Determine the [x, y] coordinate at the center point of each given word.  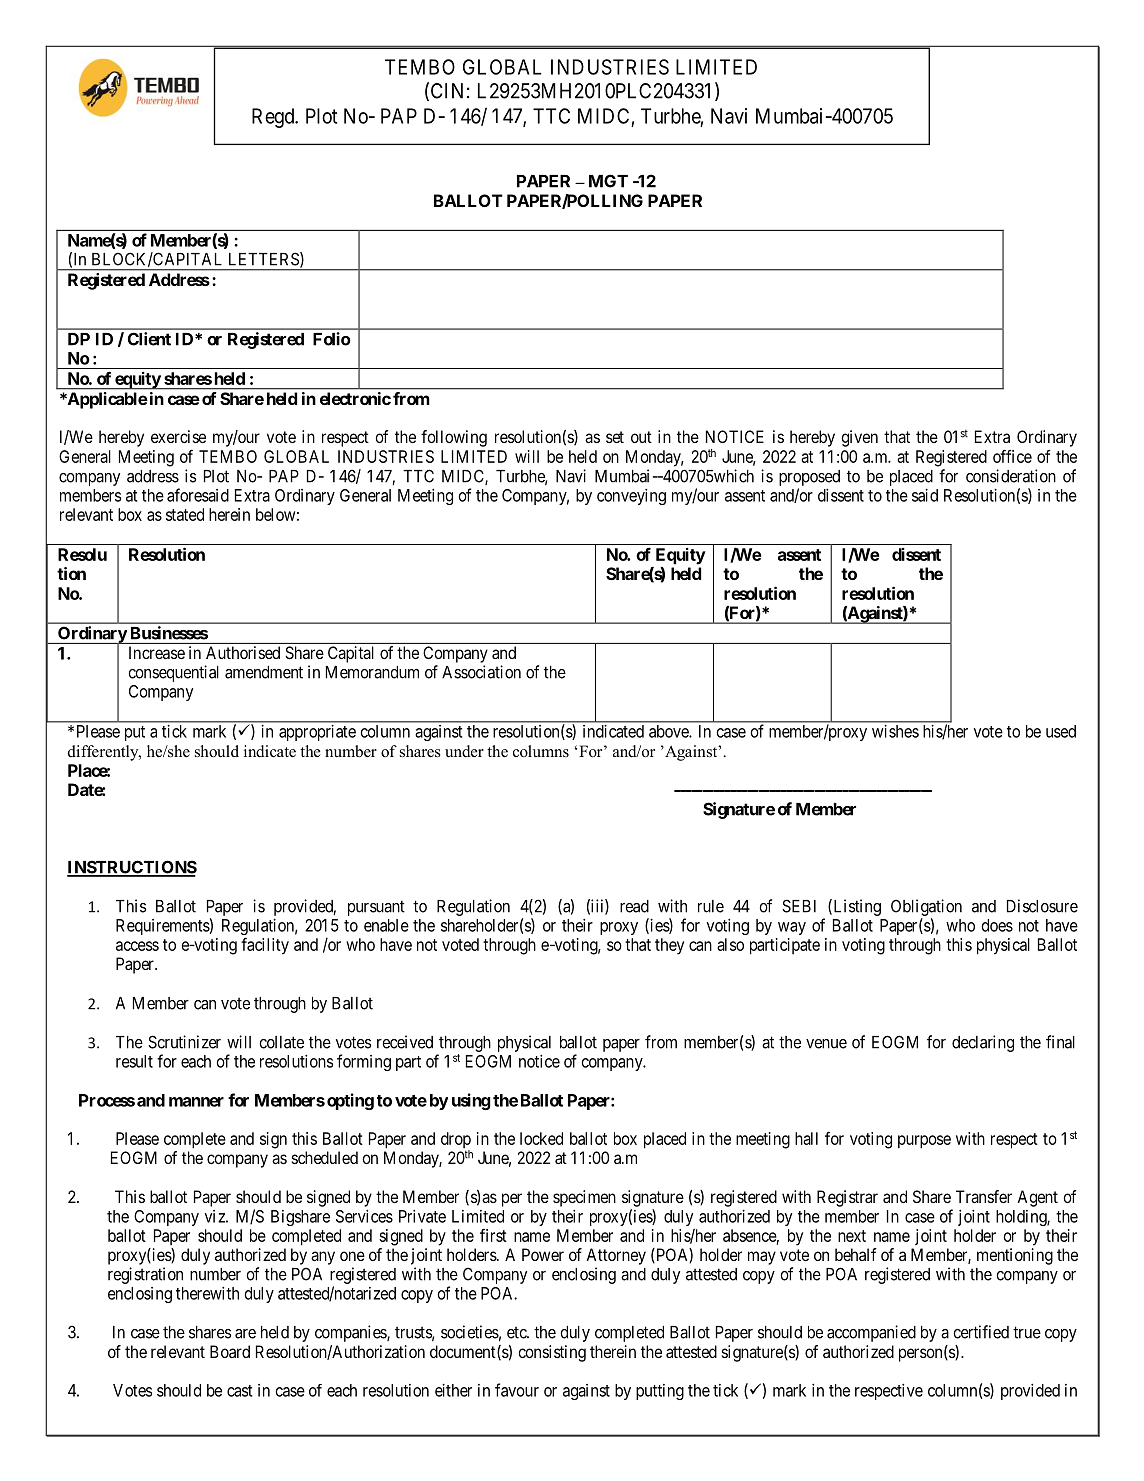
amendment [264, 672]
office [1012, 456]
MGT [608, 181]
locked [541, 1138]
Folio [332, 339]
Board [230, 1351]
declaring [983, 1043]
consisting [552, 1353]
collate [281, 1042]
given [859, 438]
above [669, 731]
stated [185, 514]
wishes [895, 731]
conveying [631, 497]
